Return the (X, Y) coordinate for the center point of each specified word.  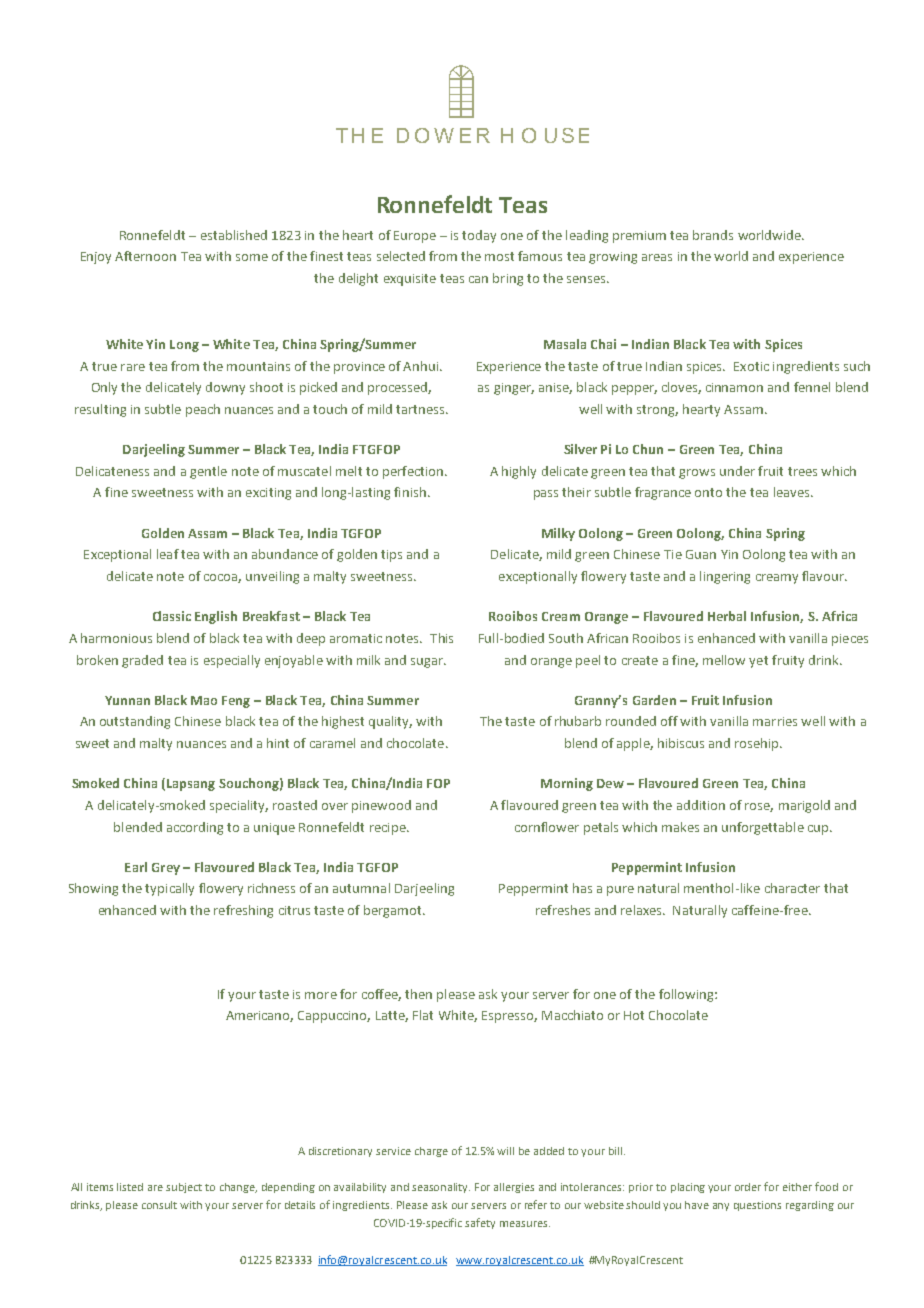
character (792, 888)
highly (519, 472)
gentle (208, 472)
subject (184, 1188)
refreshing (243, 911)
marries (775, 721)
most (499, 256)
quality (390, 722)
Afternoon (145, 256)
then (418, 994)
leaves (793, 492)
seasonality (441, 1188)
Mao (204, 700)
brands (713, 235)
